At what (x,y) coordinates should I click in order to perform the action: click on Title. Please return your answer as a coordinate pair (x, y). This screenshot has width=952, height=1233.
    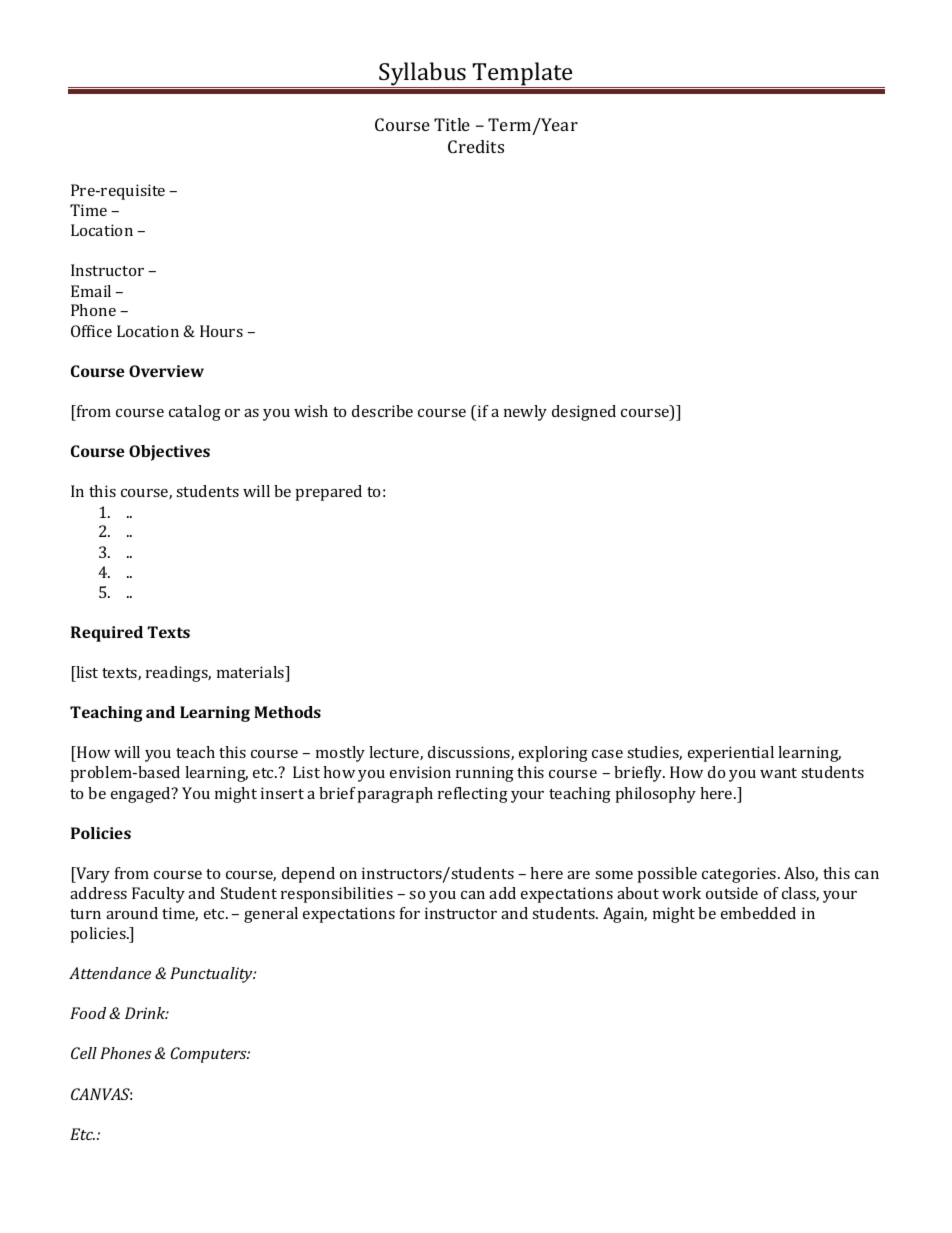
    Looking at the image, I should click on (452, 124).
